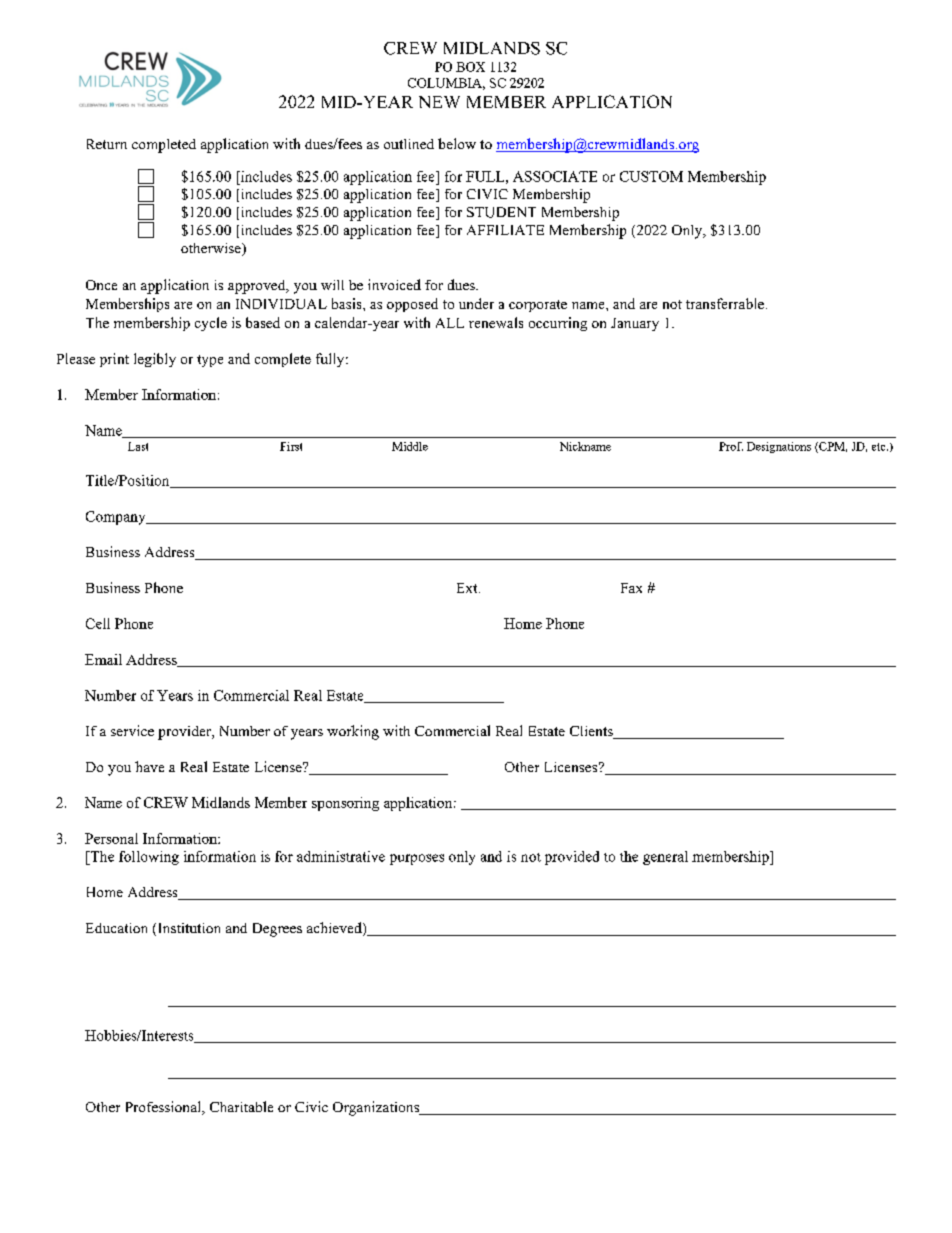 The width and height of the screenshot is (952, 1233). I want to click on following, so click(149, 858).
